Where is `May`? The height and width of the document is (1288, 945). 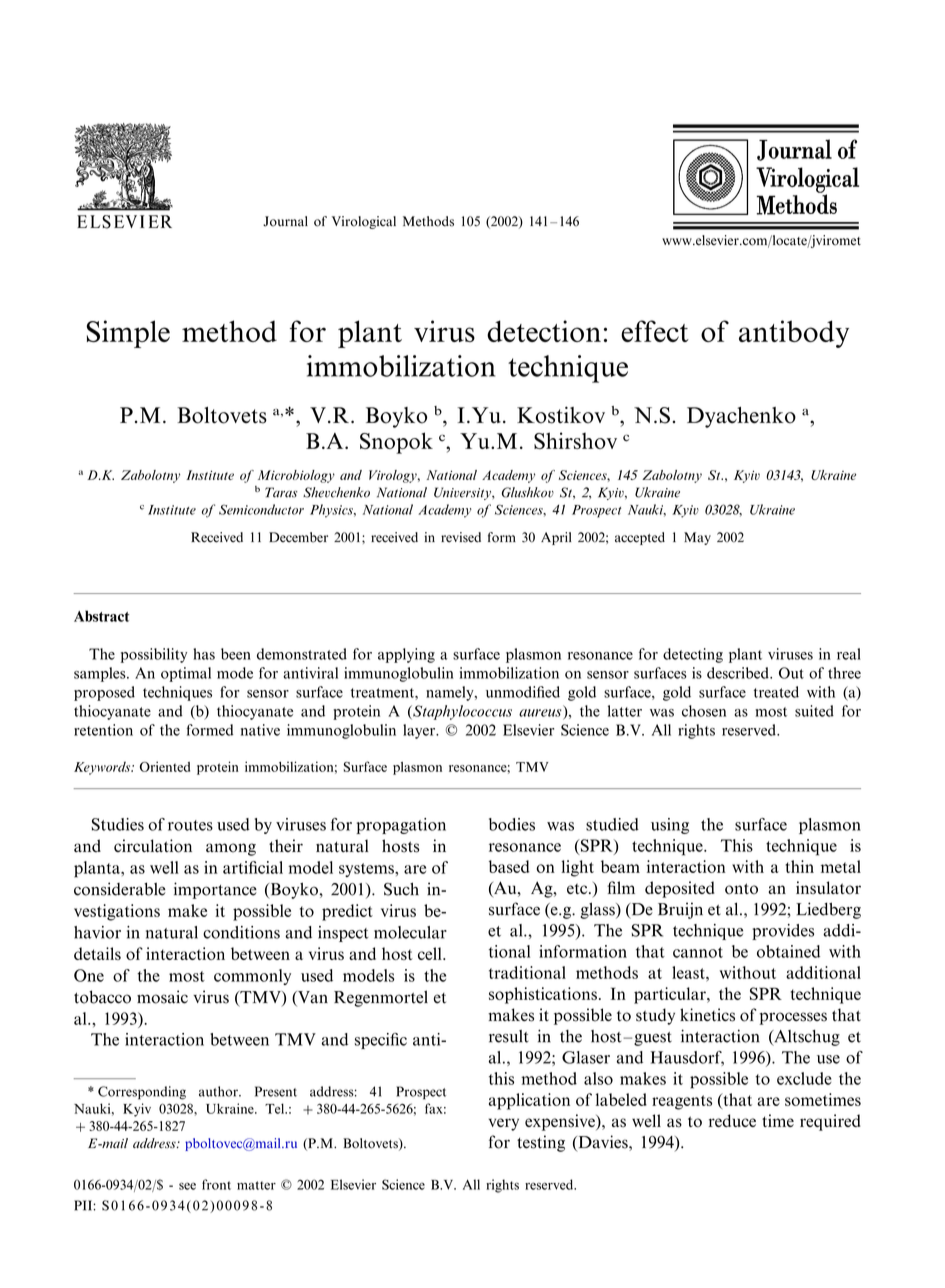 May is located at coordinates (697, 538).
